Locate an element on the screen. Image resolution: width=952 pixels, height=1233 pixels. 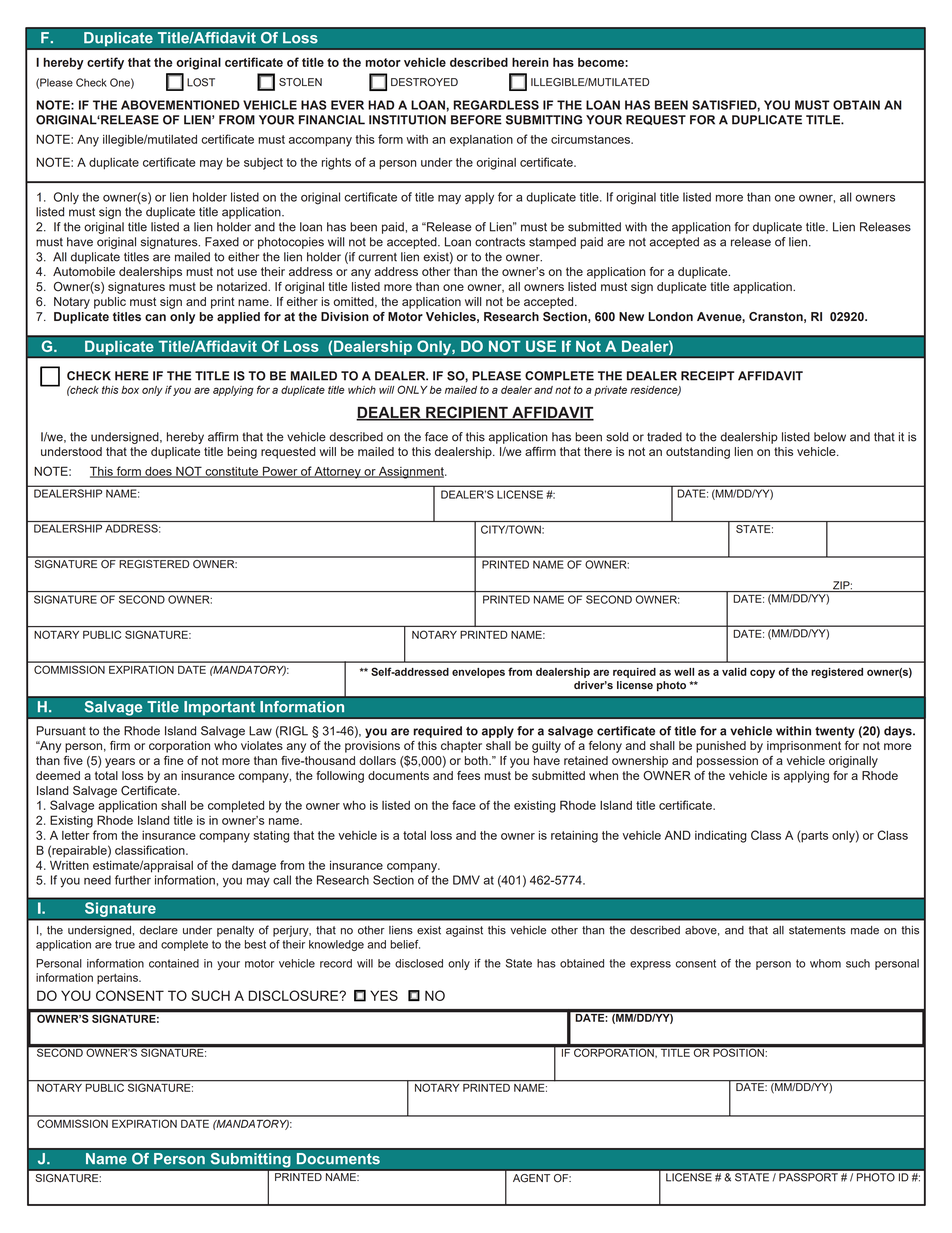
Attorney is located at coordinates (338, 473).
